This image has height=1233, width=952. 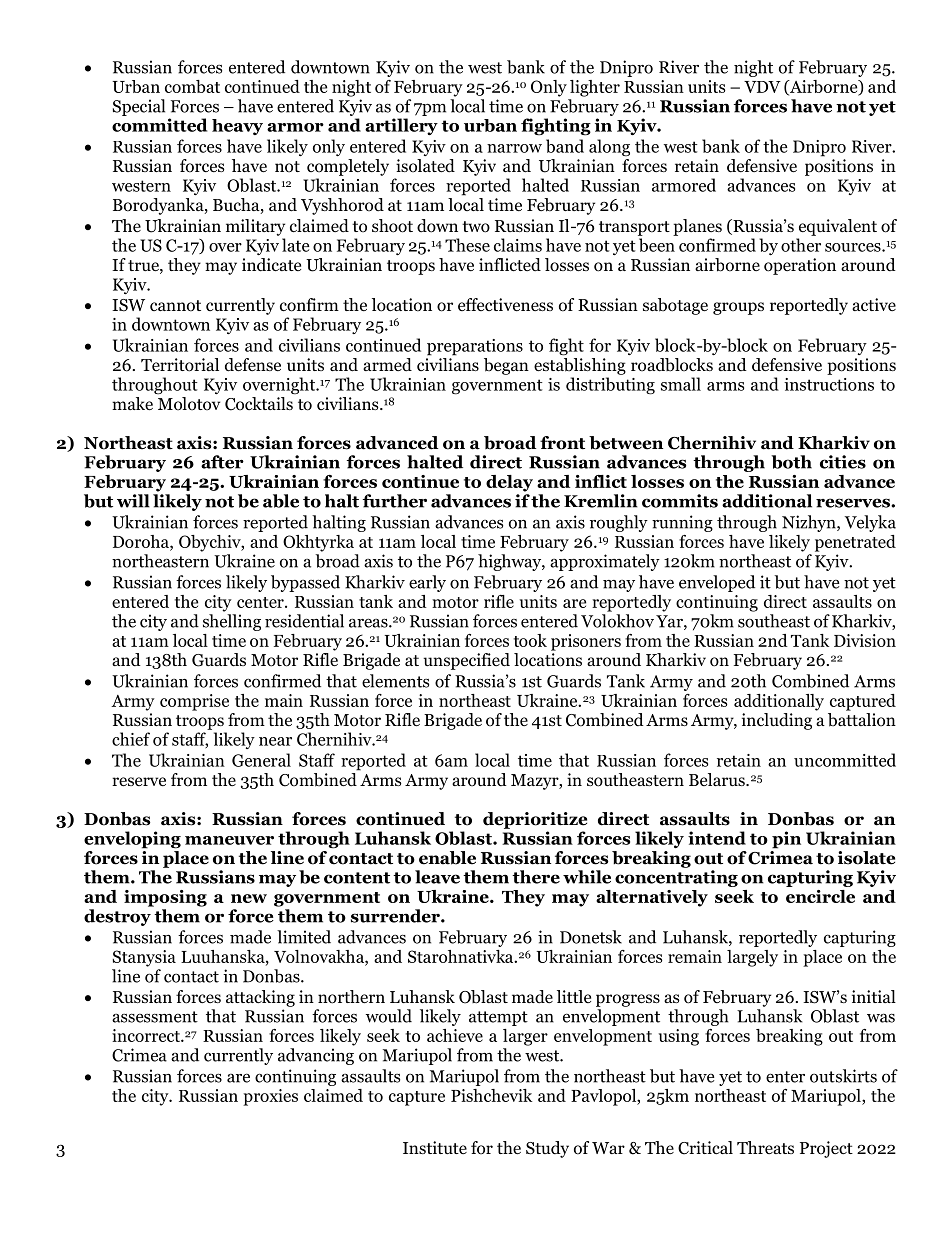 I want to click on maneuver, so click(x=229, y=840).
